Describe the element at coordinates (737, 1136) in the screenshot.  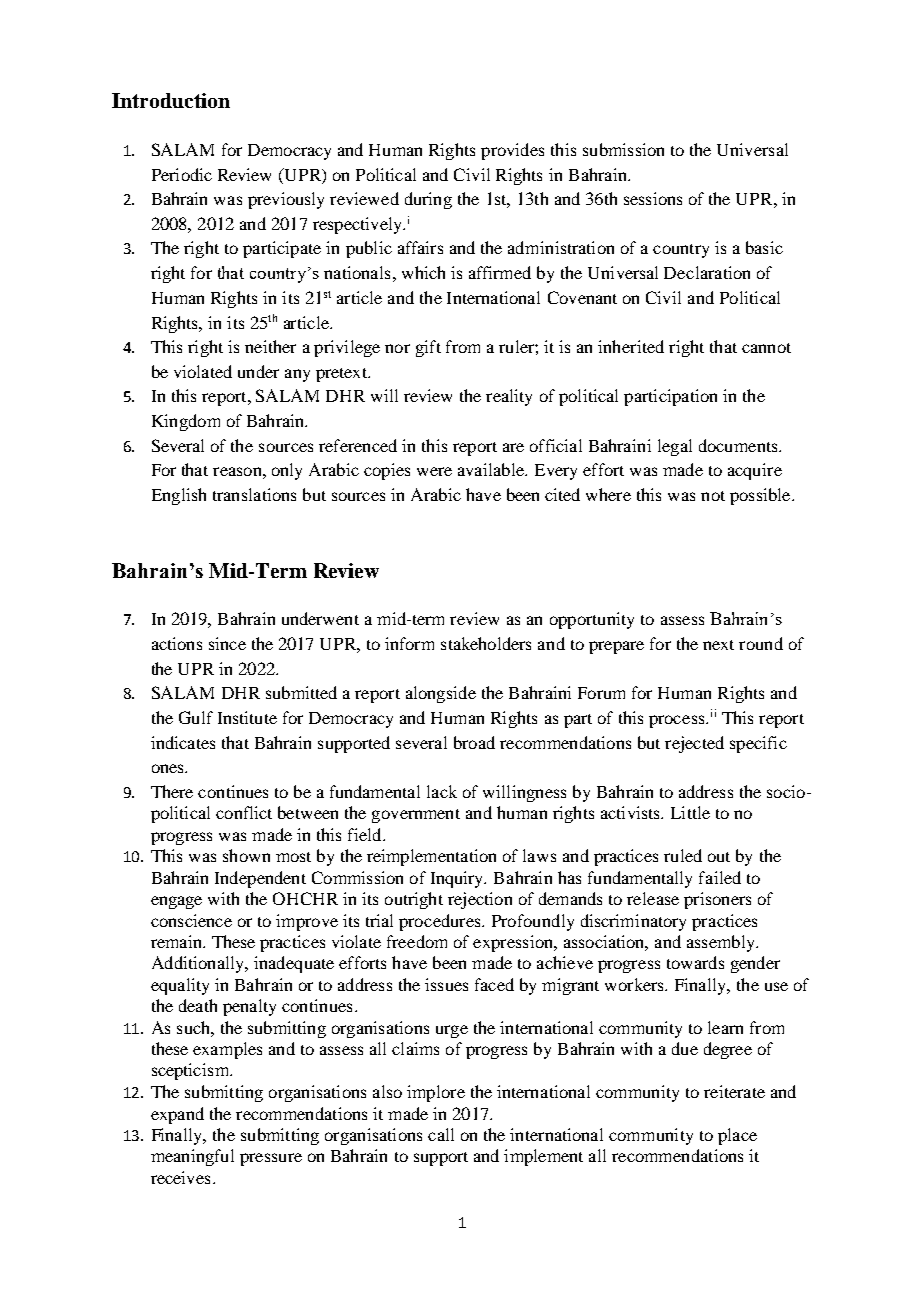
I see `place` at that location.
